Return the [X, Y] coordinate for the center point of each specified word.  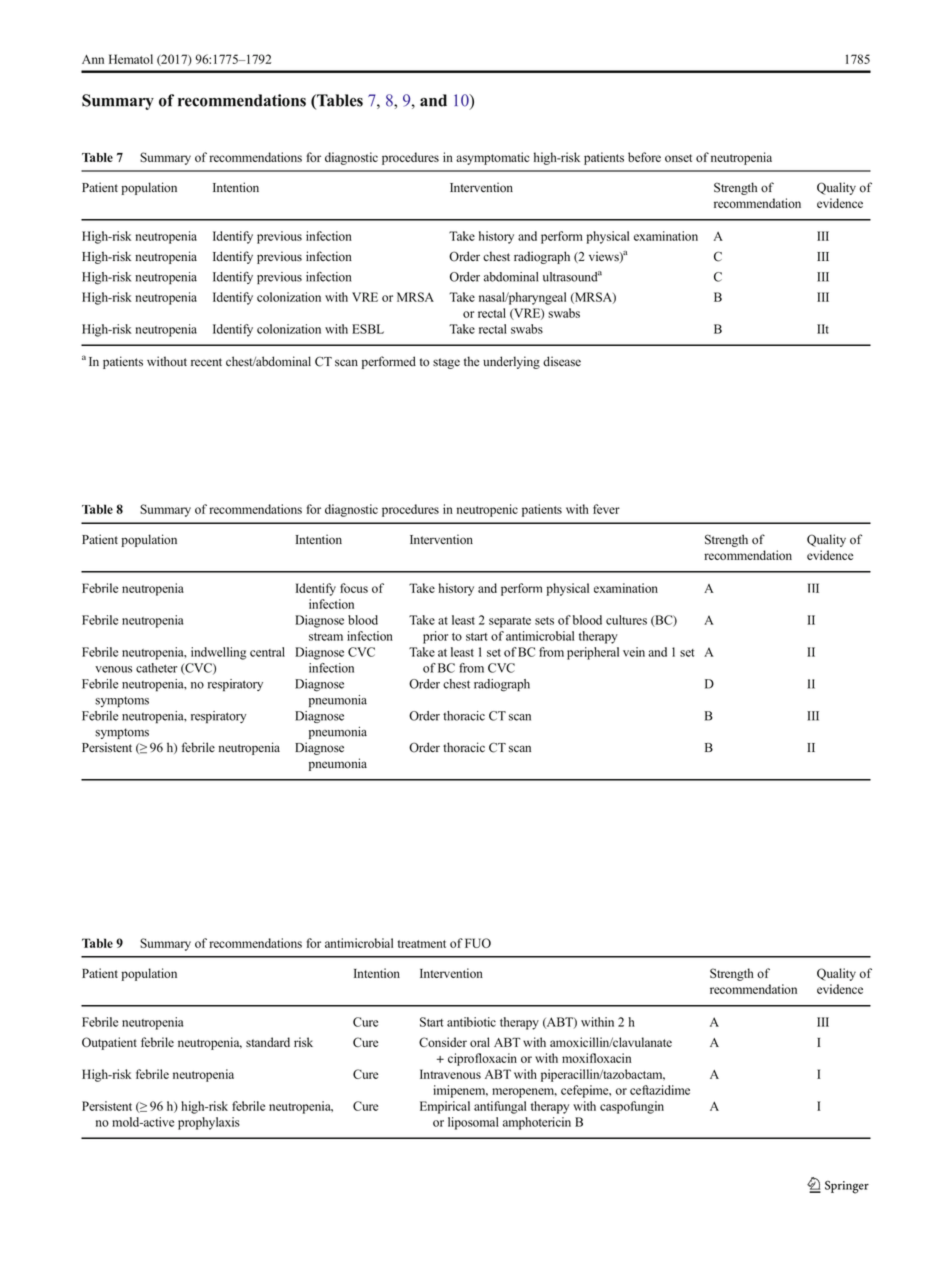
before [644, 157]
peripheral [593, 653]
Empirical [445, 1107]
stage [446, 363]
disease [562, 361]
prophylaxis [209, 1123]
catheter [156, 668]
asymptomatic [492, 158]
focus [354, 588]
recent [206, 362]
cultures [626, 620]
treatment [422, 944]
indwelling [218, 653]
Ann [93, 59]
